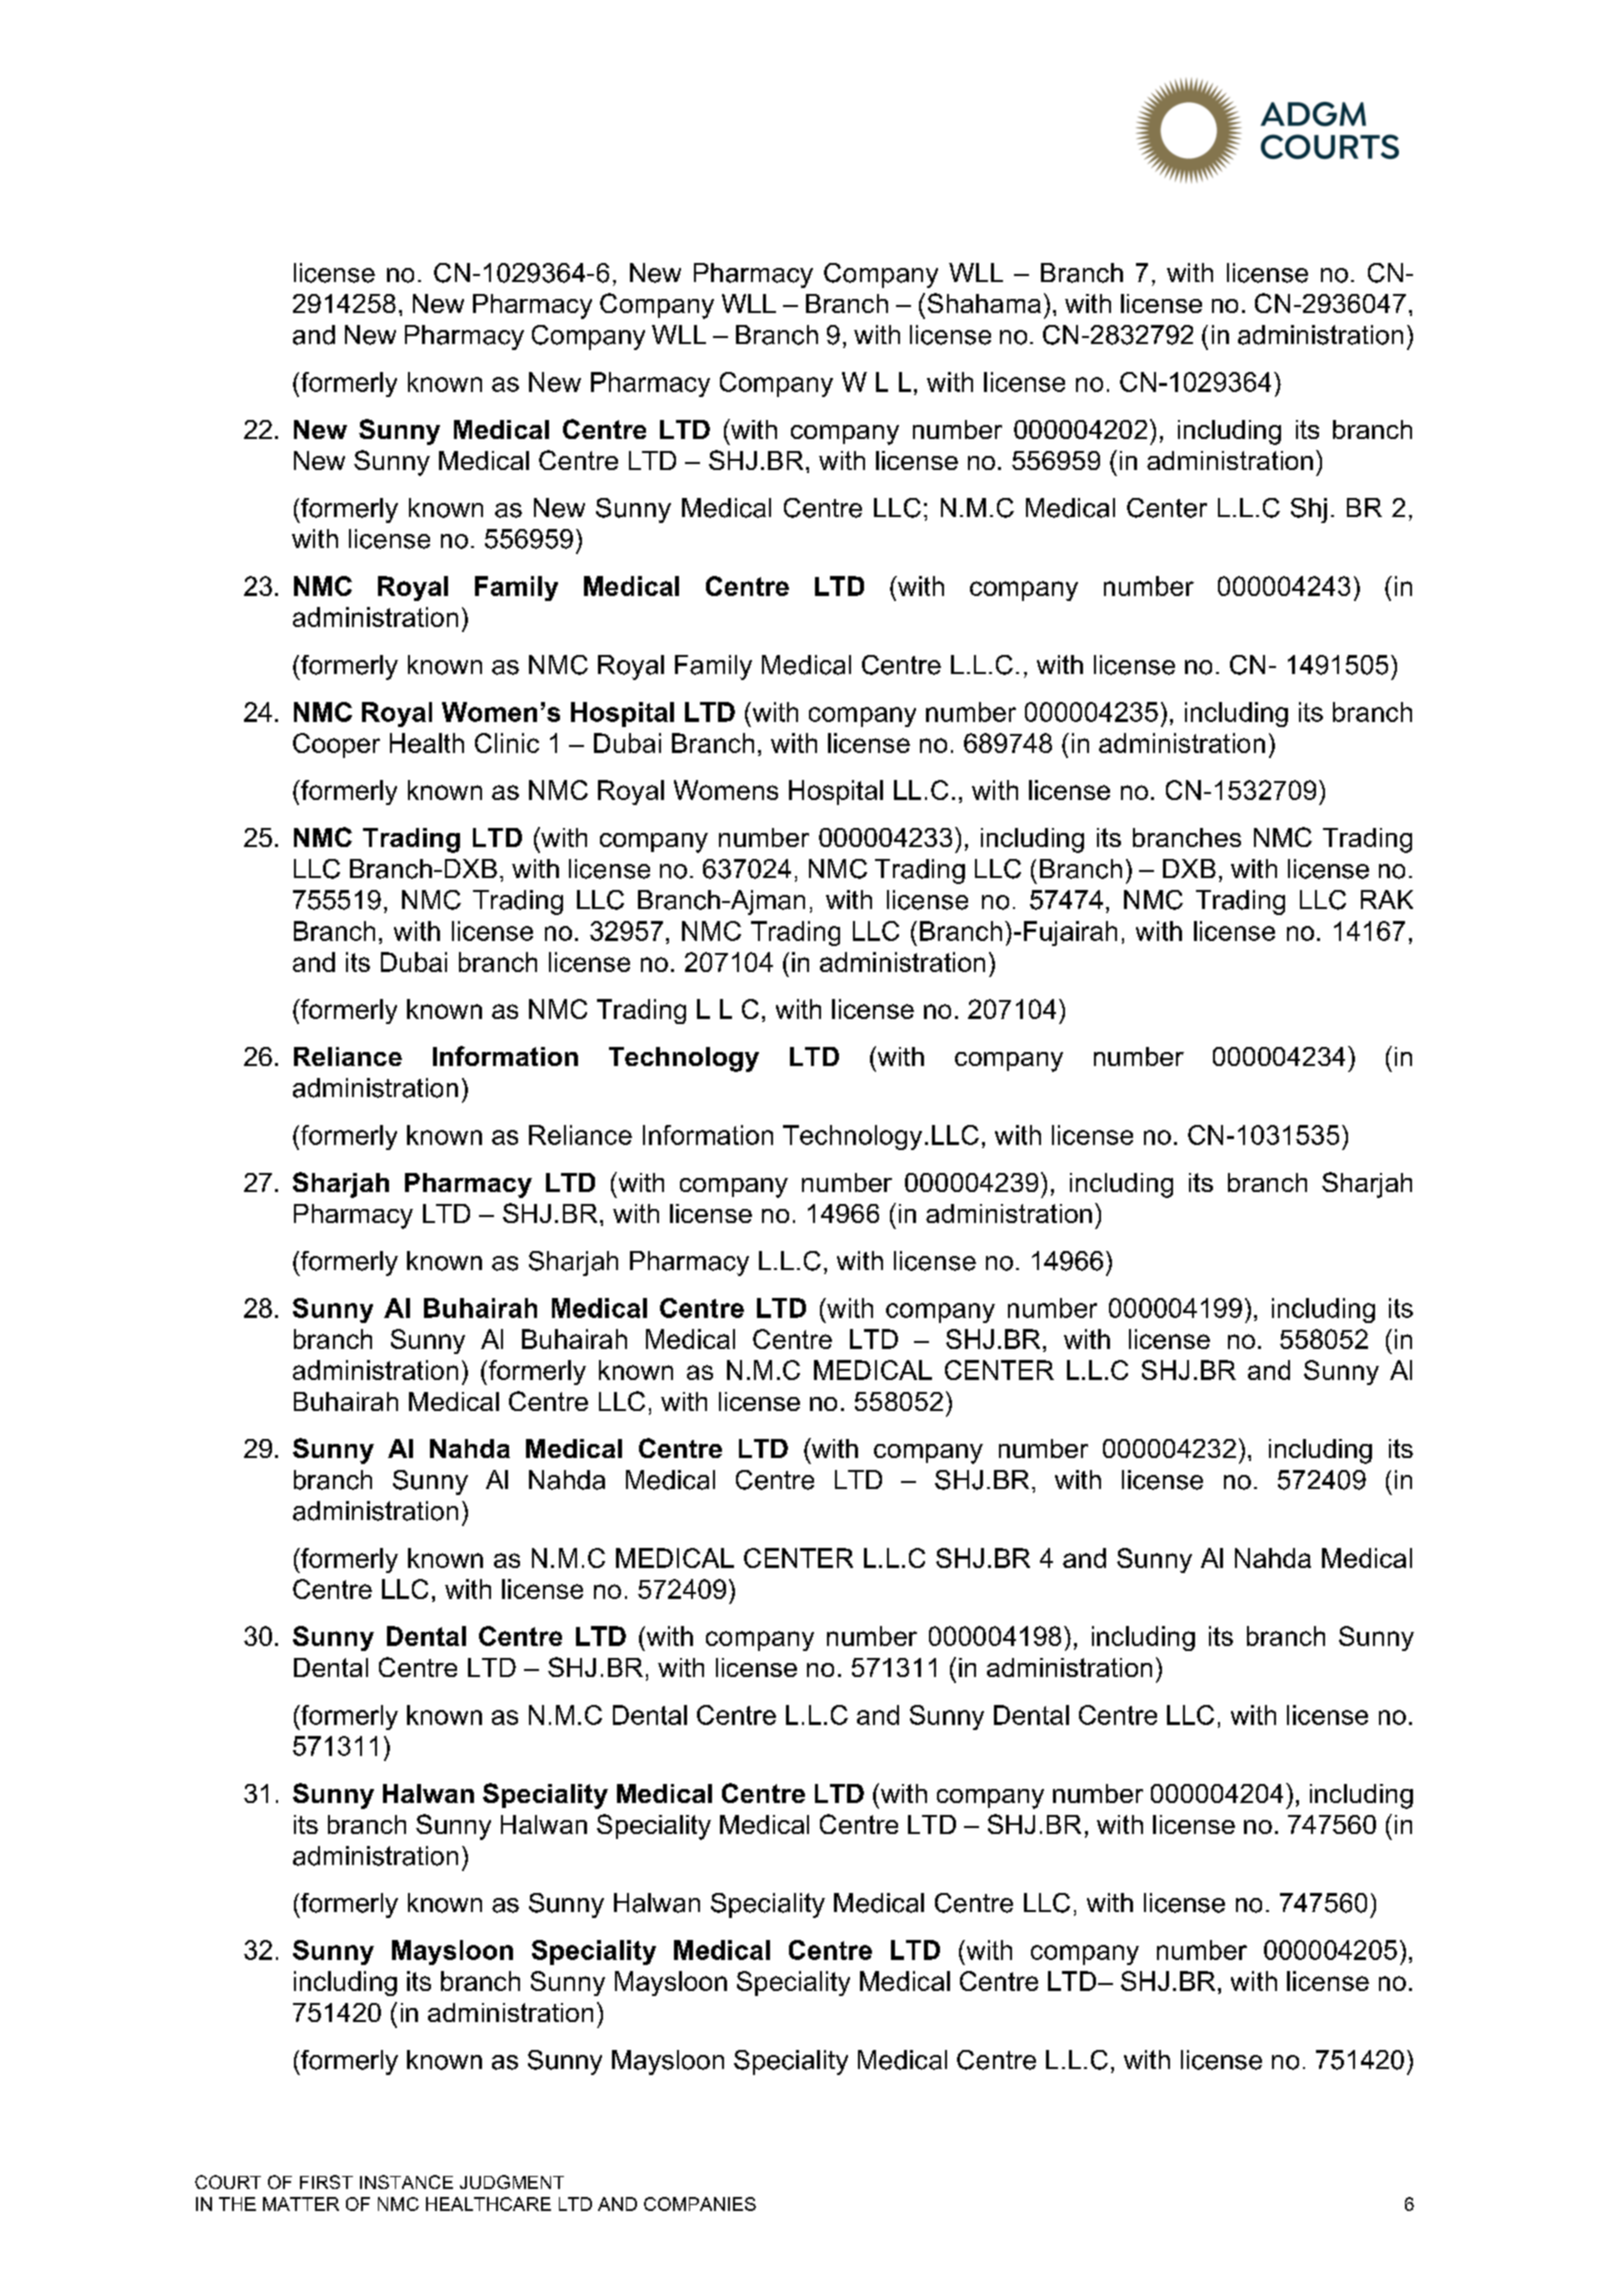 This screenshot has height=2276, width=1609. What do you see at coordinates (326, 2182) in the screenshot?
I see `FIRST` at bounding box center [326, 2182].
